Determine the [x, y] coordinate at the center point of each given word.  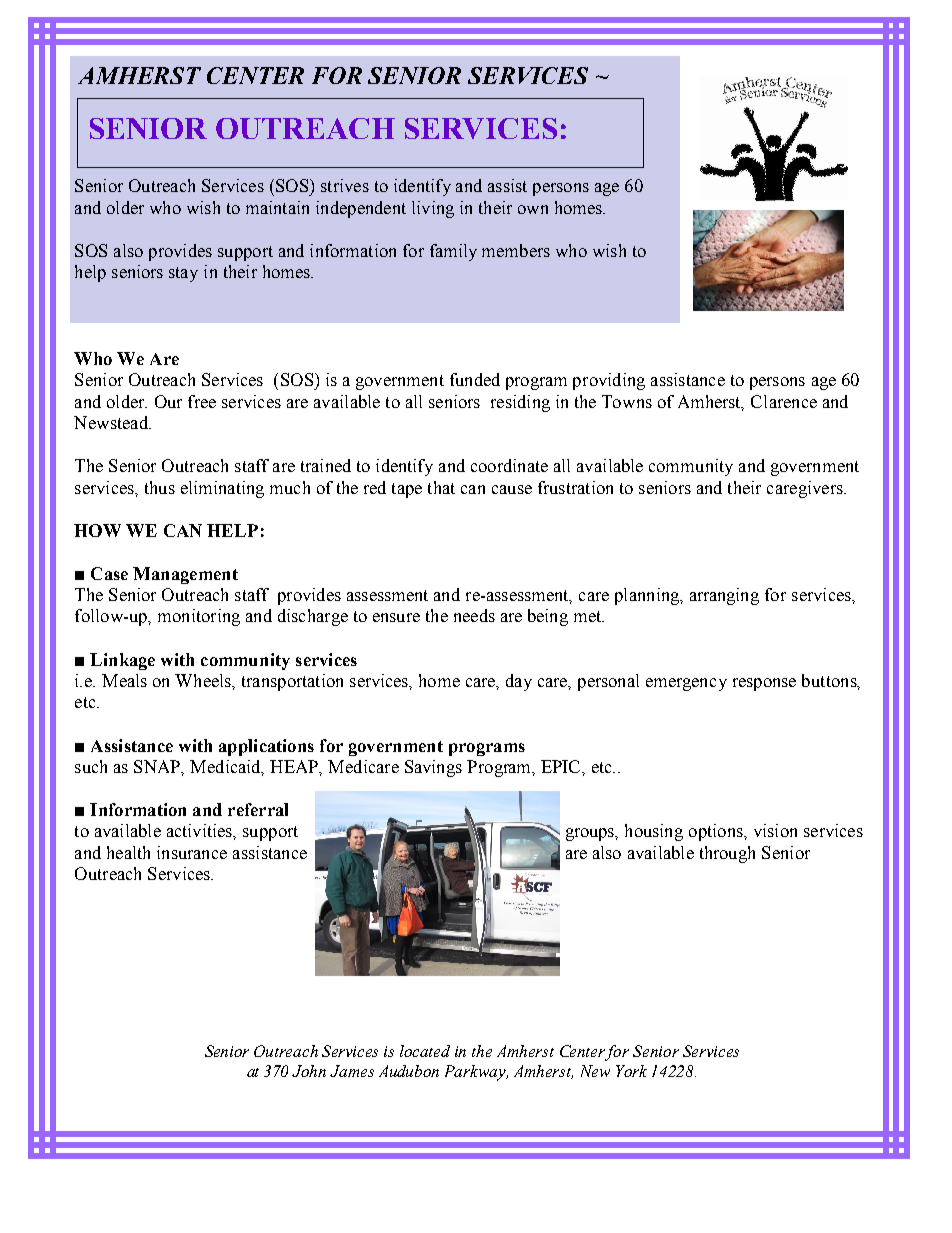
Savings [433, 768]
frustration [575, 487]
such [91, 766]
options [717, 832]
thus [160, 487]
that [441, 487]
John [309, 1071]
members [516, 250]
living [433, 209]
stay [183, 274]
